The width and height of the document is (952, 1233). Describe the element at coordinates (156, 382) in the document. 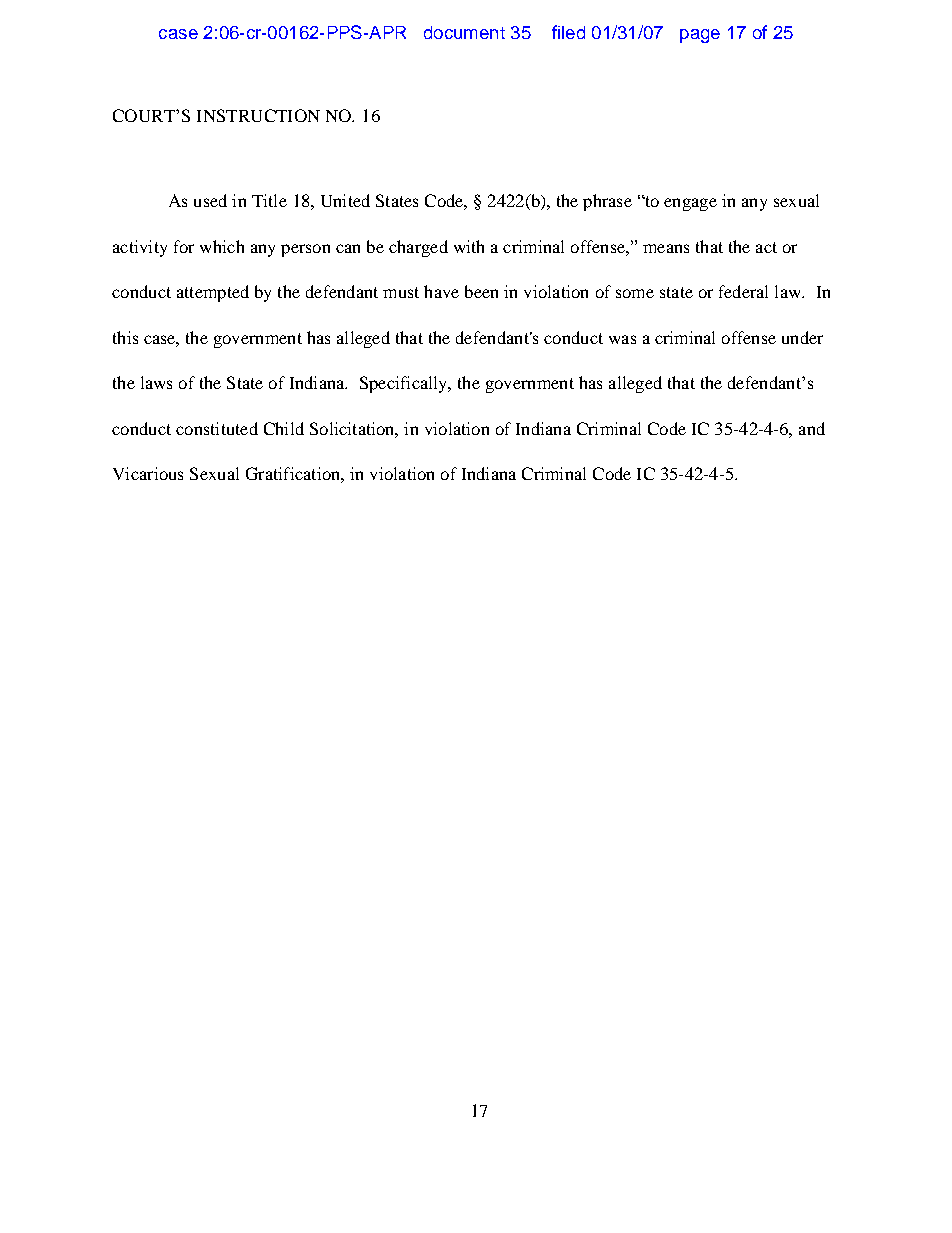

I see `laws` at that location.
